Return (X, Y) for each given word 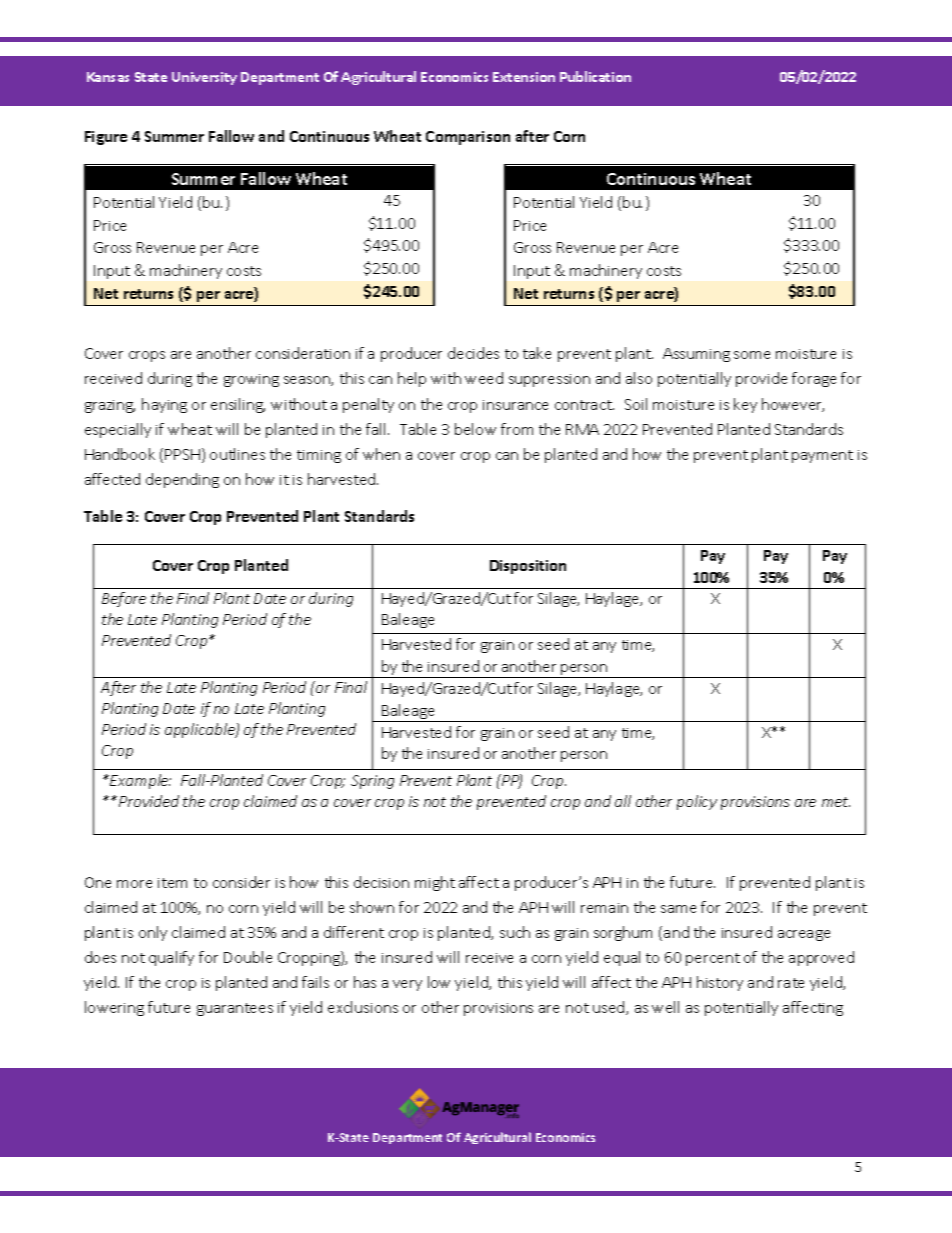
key (745, 405)
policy (697, 802)
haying (164, 405)
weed (484, 378)
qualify (171, 958)
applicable (201, 730)
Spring (372, 782)
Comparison (468, 138)
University (204, 78)
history (720, 983)
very (407, 985)
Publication (595, 76)
